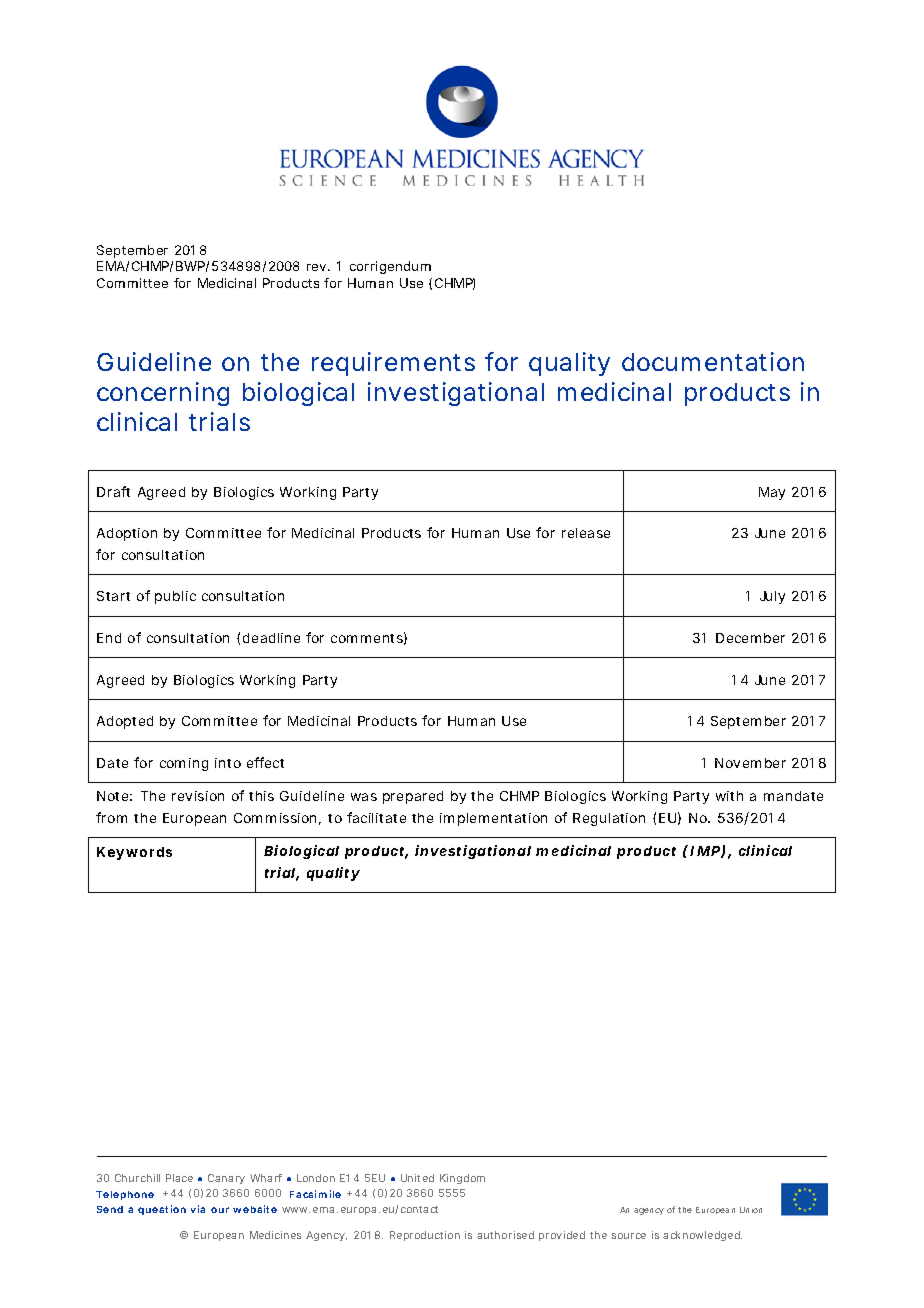 The width and height of the page is (924, 1308). What do you see at coordinates (163, 394) in the page?
I see `concerning` at bounding box center [163, 394].
